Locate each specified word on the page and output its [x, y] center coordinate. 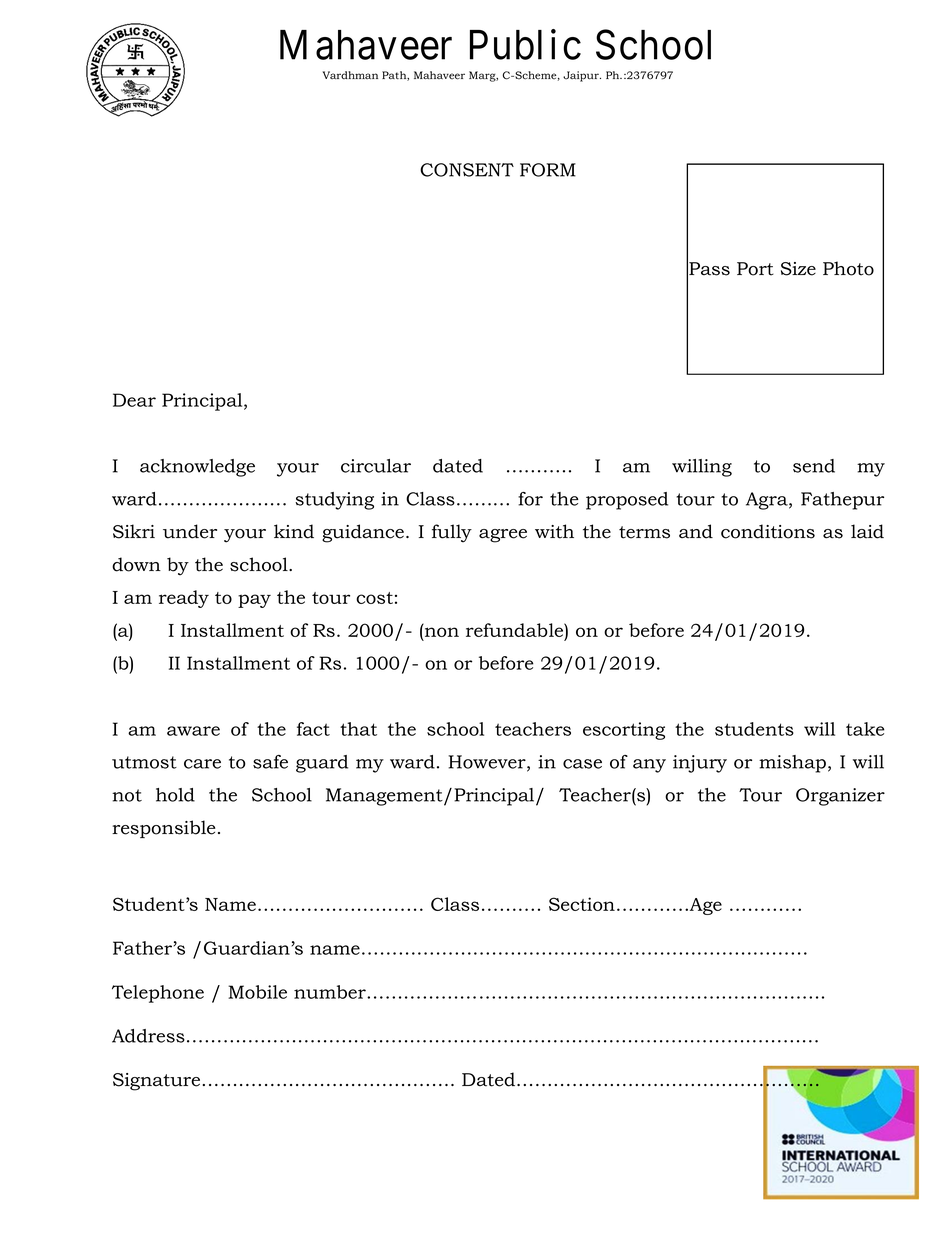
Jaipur [582, 76]
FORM [548, 170]
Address [148, 1036]
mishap [792, 764]
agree [503, 536]
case [582, 764]
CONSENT [467, 170]
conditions [768, 531]
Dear [134, 400]
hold [175, 795]
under [190, 531]
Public [525, 44]
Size [798, 269]
